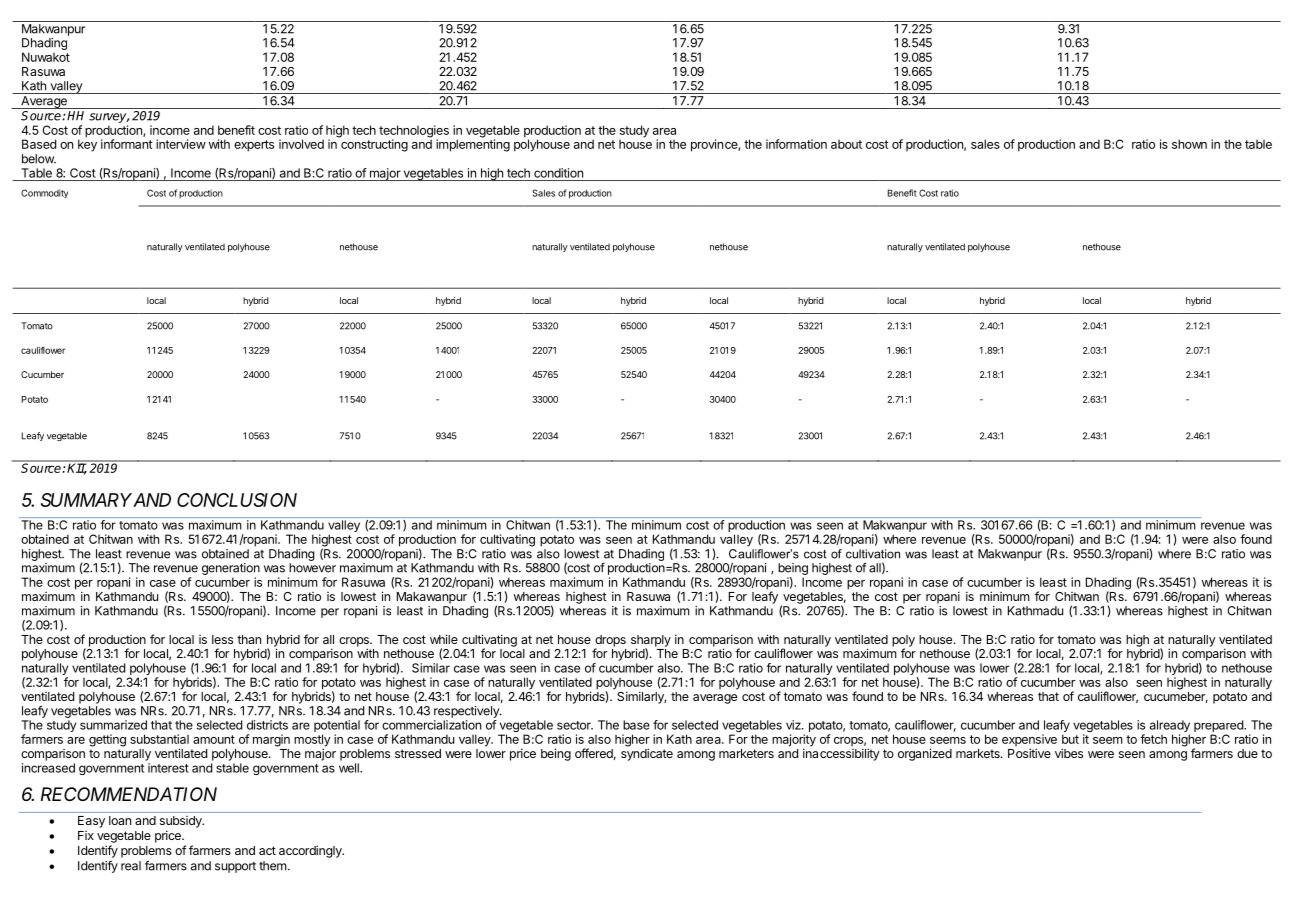  I want to click on condition, so click(558, 173).
